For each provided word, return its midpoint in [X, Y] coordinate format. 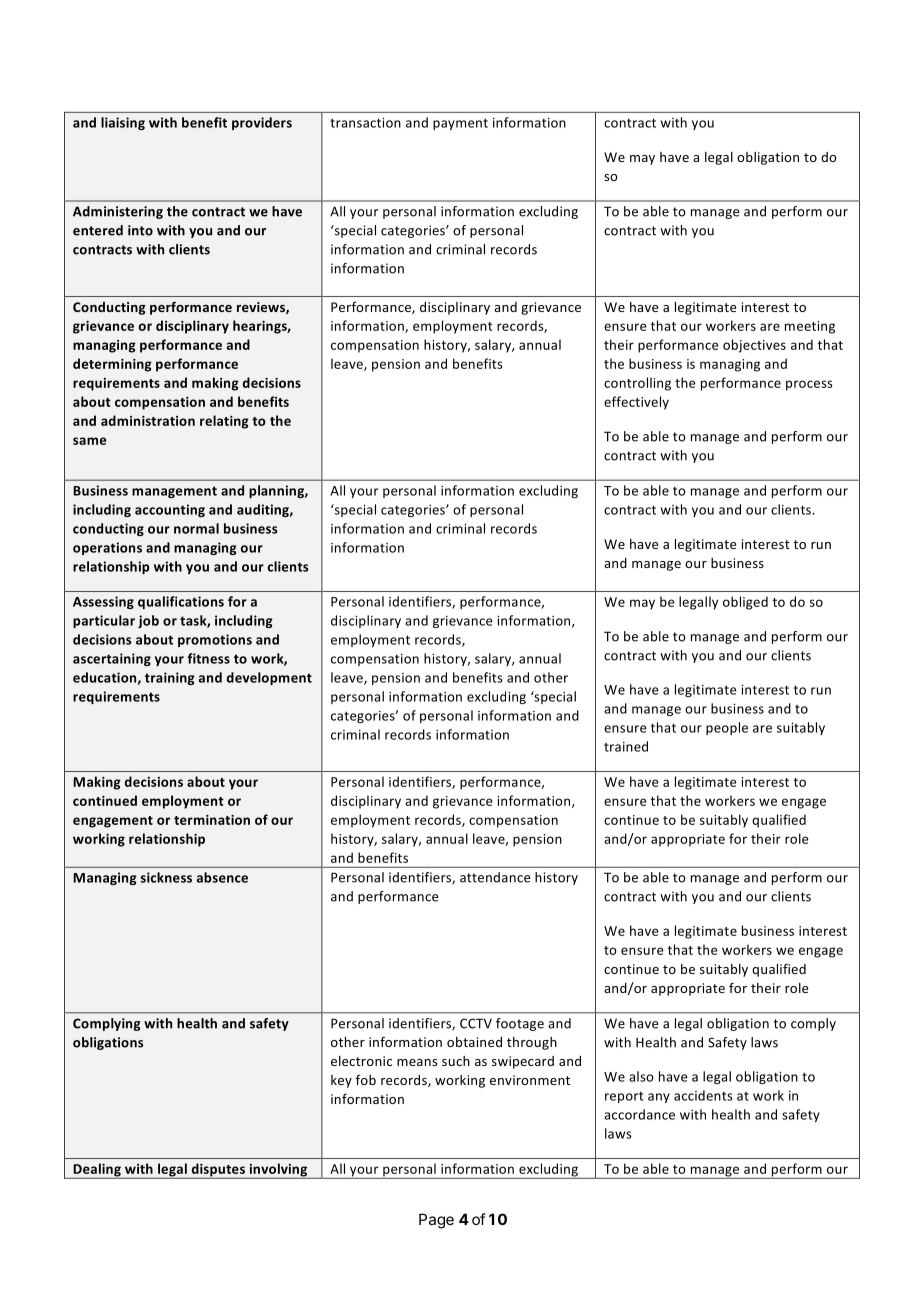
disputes [218, 1171]
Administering [118, 212]
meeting [810, 327]
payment [460, 124]
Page [436, 1221]
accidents [703, 1095]
